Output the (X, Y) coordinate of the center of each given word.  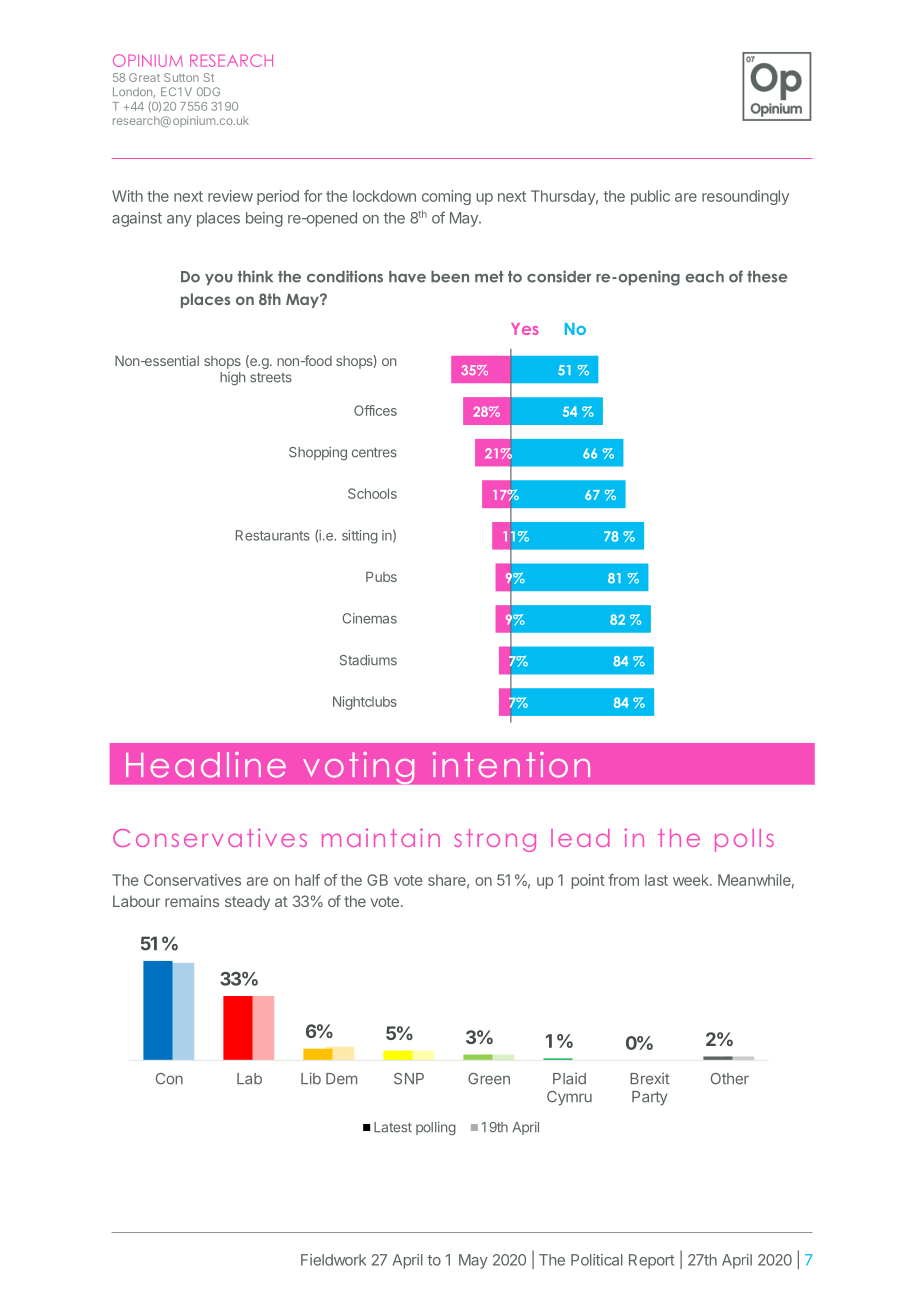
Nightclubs (365, 703)
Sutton (181, 77)
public (650, 197)
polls (744, 840)
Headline (206, 765)
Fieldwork (333, 1260)
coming (446, 197)
